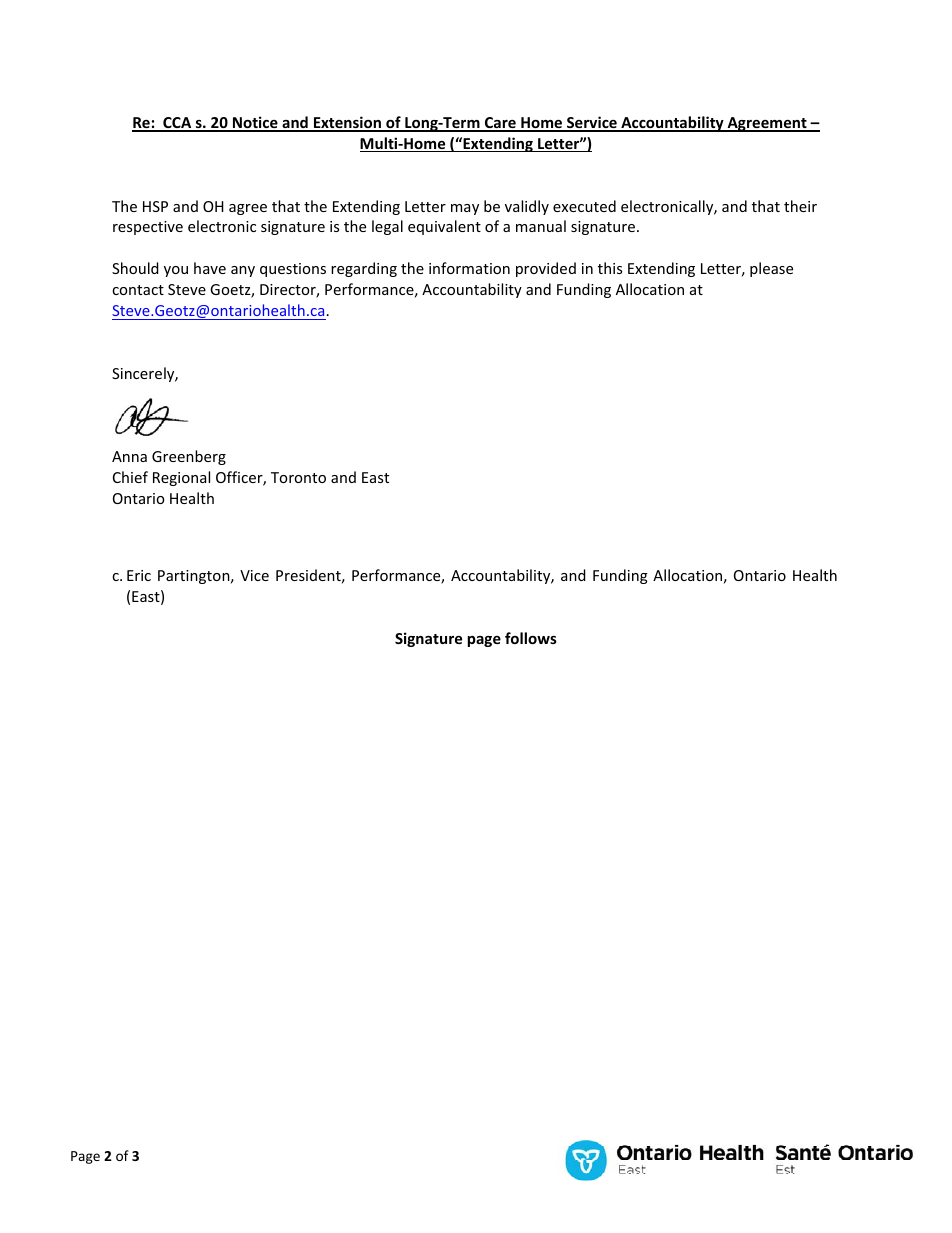  I want to click on information, so click(469, 268).
